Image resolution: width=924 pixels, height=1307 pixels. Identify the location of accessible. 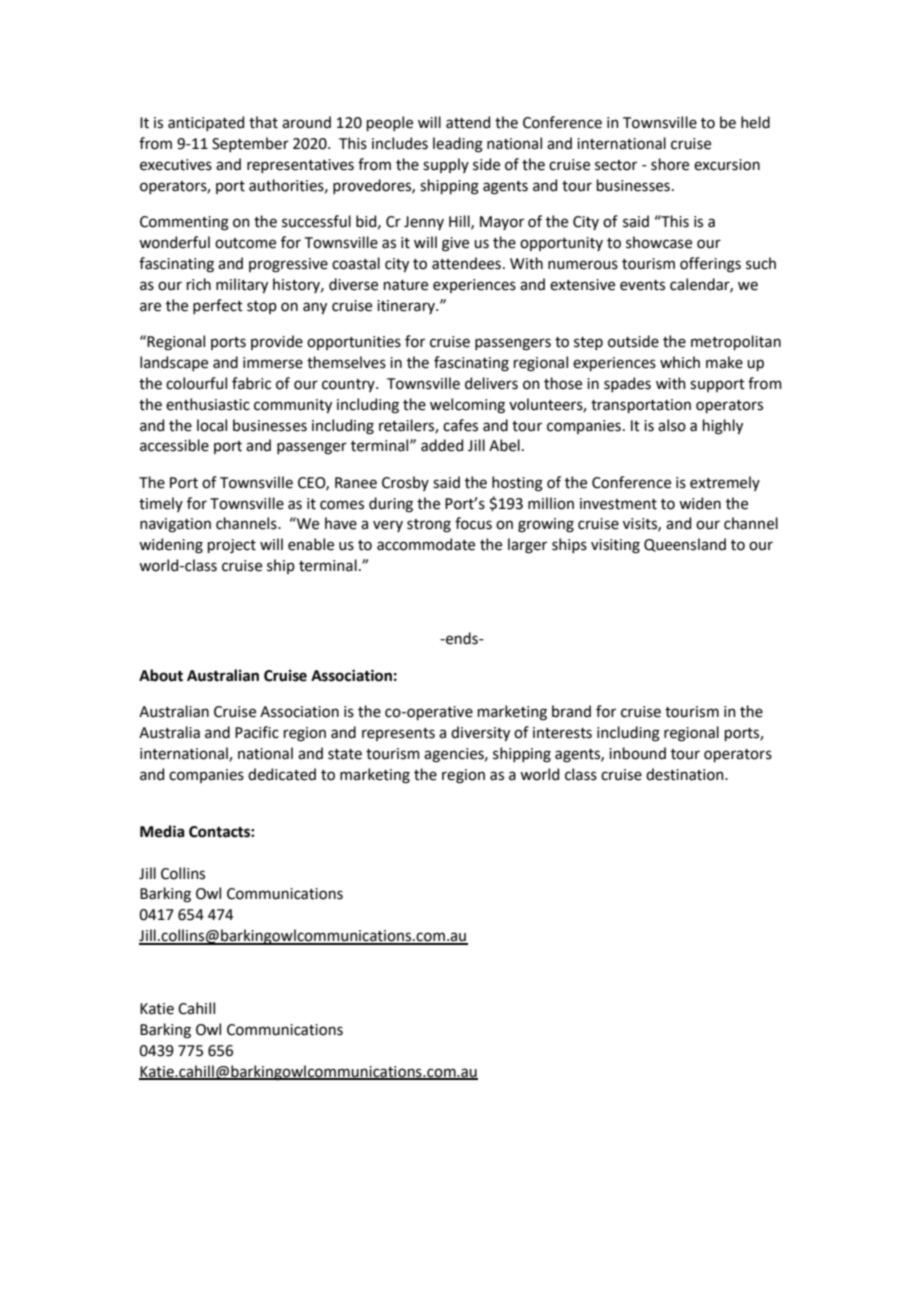
(174, 445).
